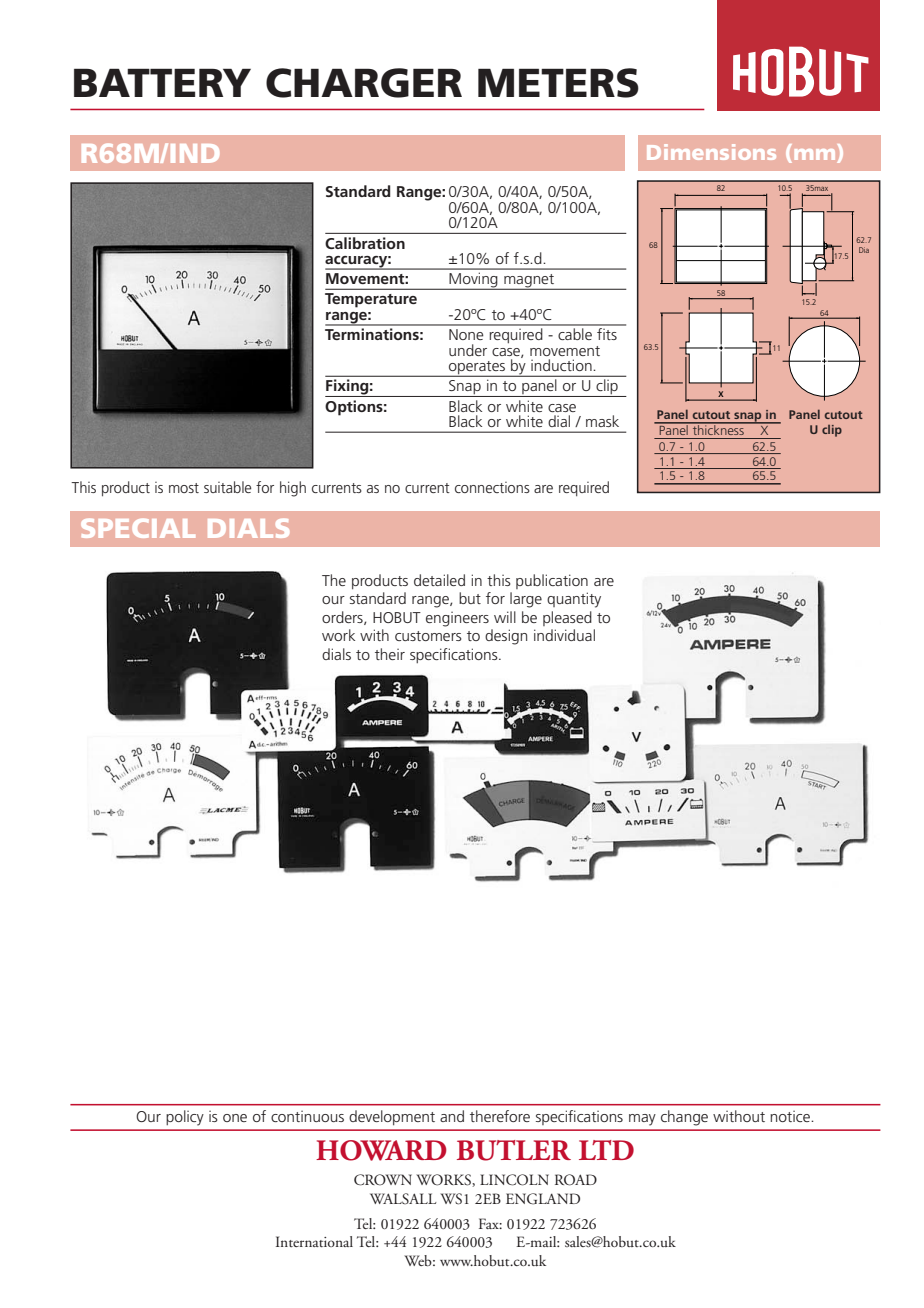 This document has width=924, height=1308. What do you see at coordinates (602, 421) in the document?
I see `mask` at bounding box center [602, 421].
